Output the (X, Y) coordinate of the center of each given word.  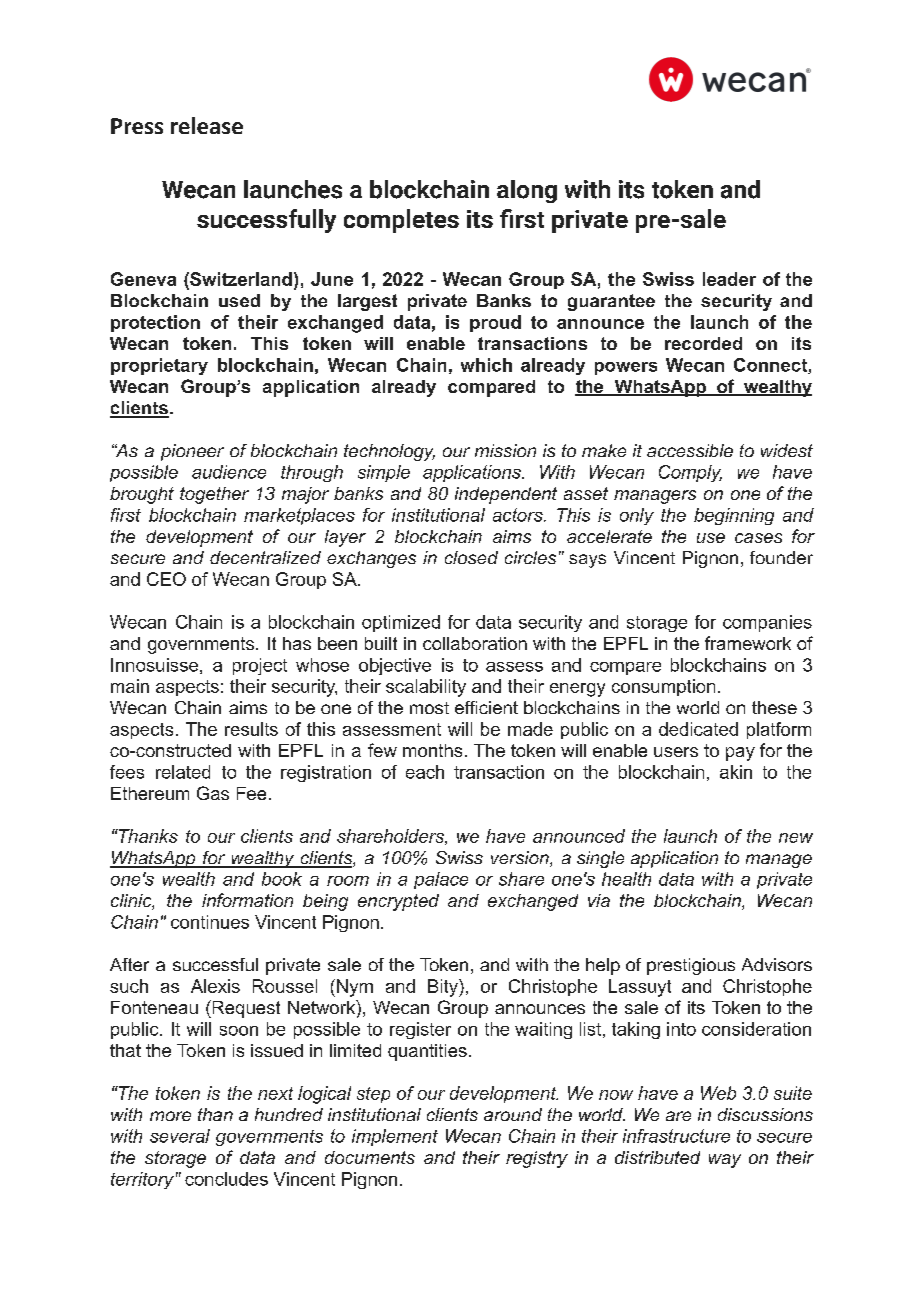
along (527, 191)
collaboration (475, 643)
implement (395, 1137)
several (180, 1136)
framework (748, 643)
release (207, 125)
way (725, 1161)
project (260, 666)
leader (729, 279)
